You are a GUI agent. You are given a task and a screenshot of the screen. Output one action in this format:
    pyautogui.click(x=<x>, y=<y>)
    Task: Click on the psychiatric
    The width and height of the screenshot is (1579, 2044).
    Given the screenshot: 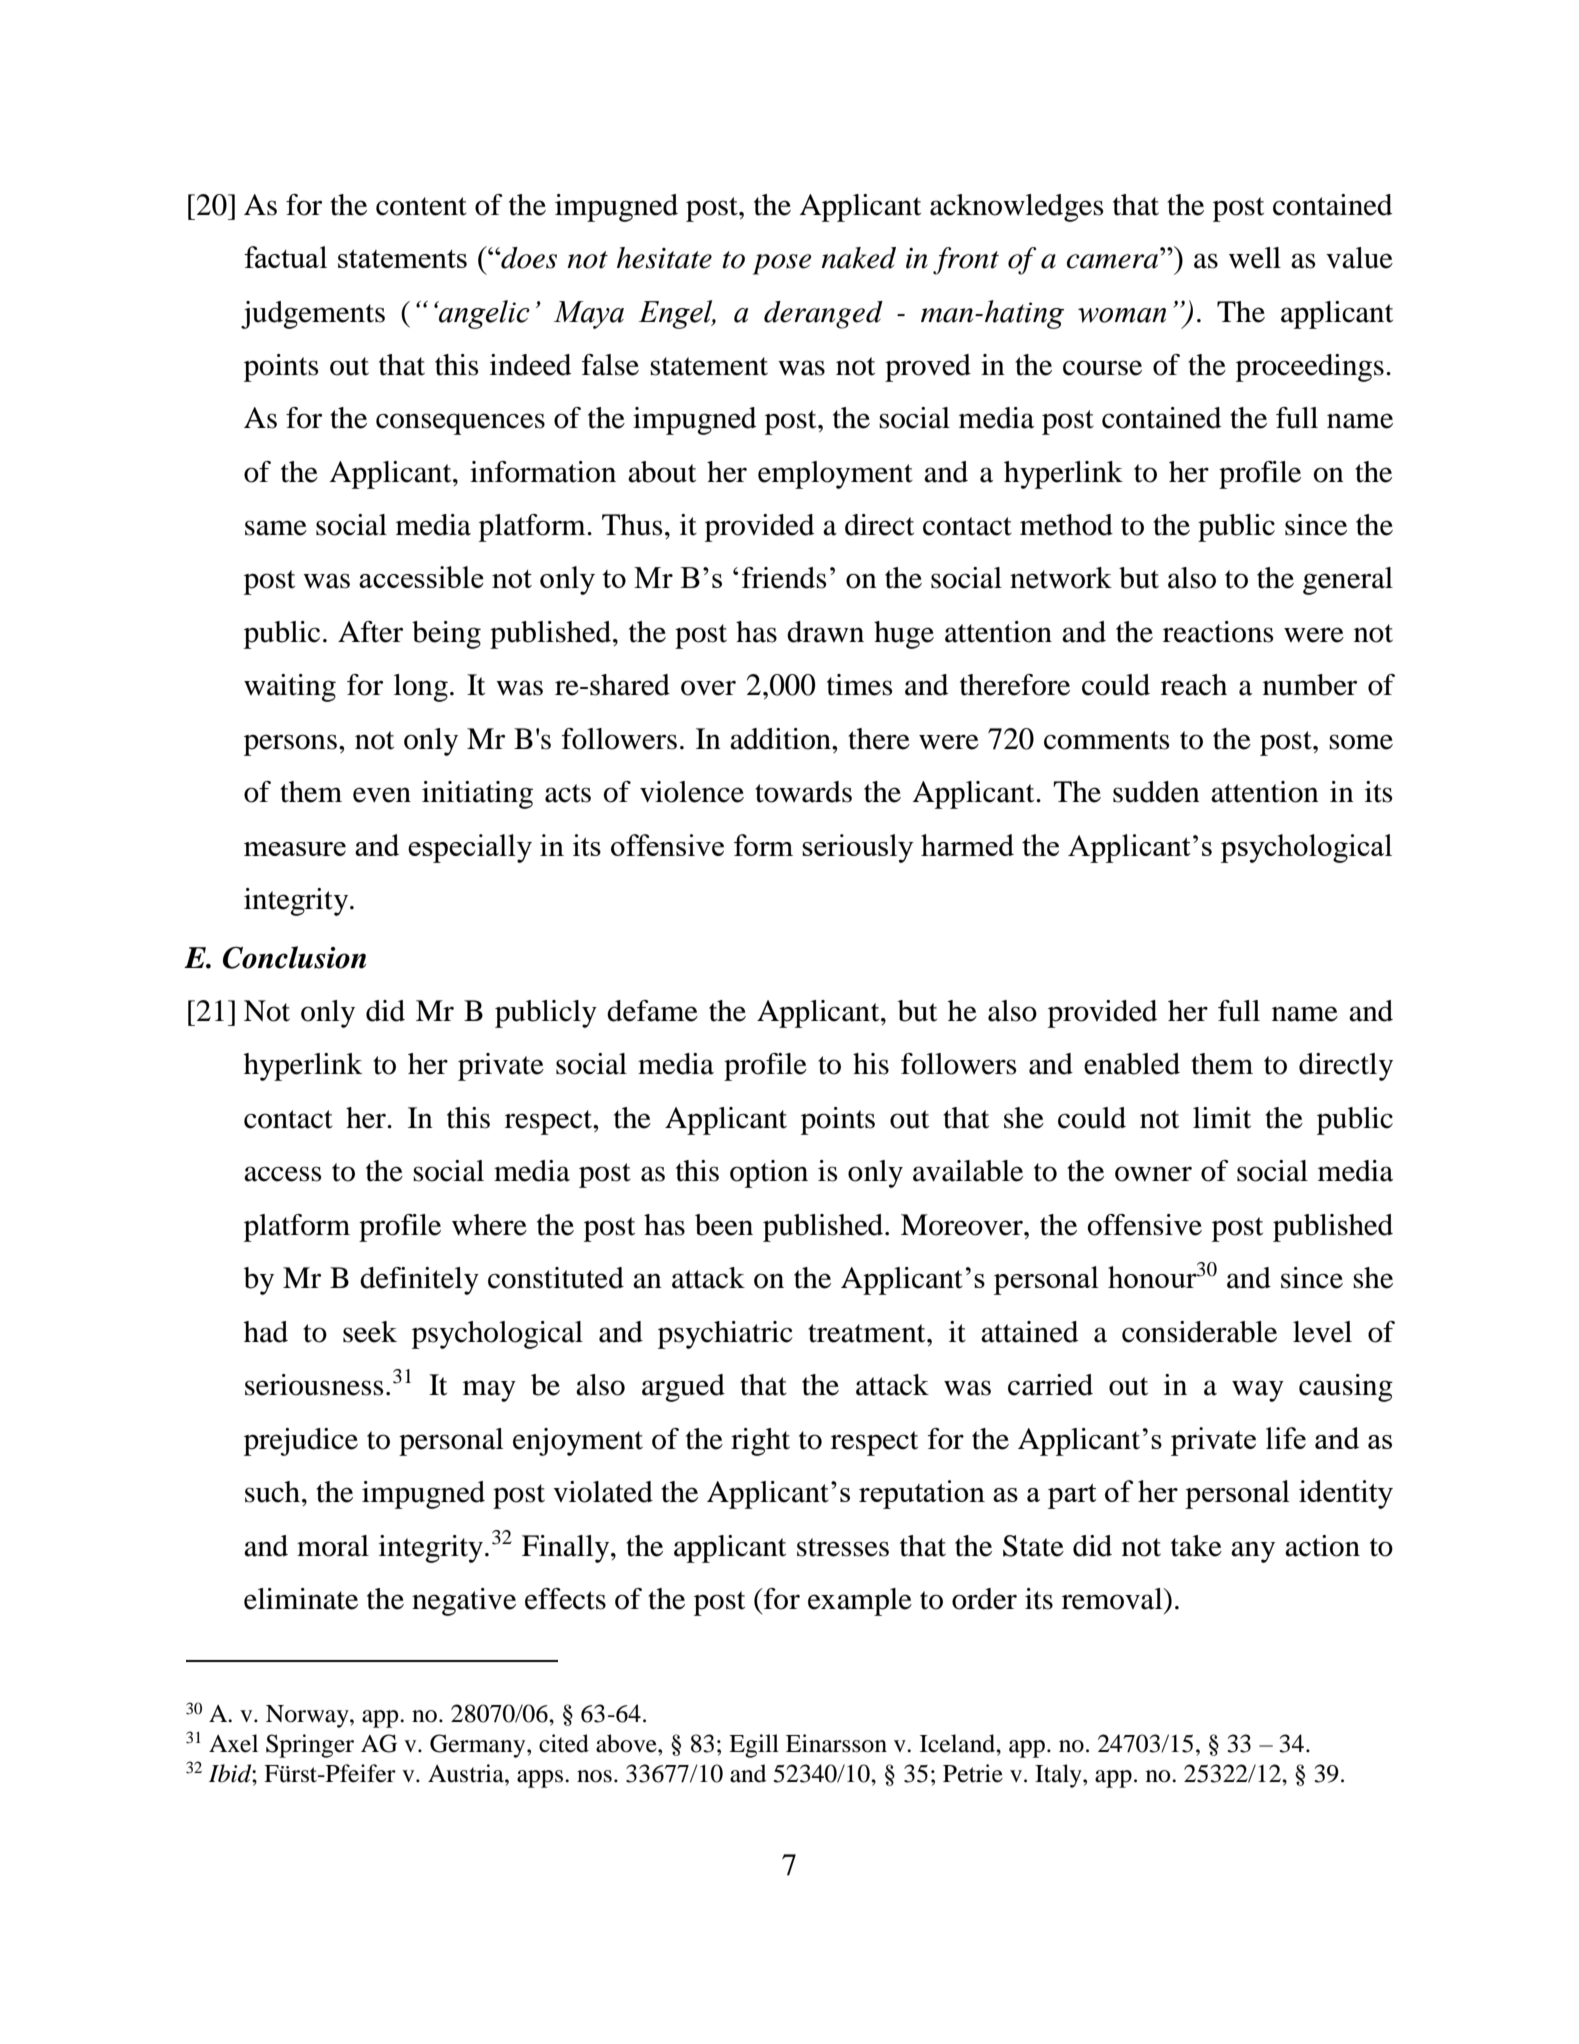 What is the action you would take?
    pyautogui.click(x=725, y=1335)
